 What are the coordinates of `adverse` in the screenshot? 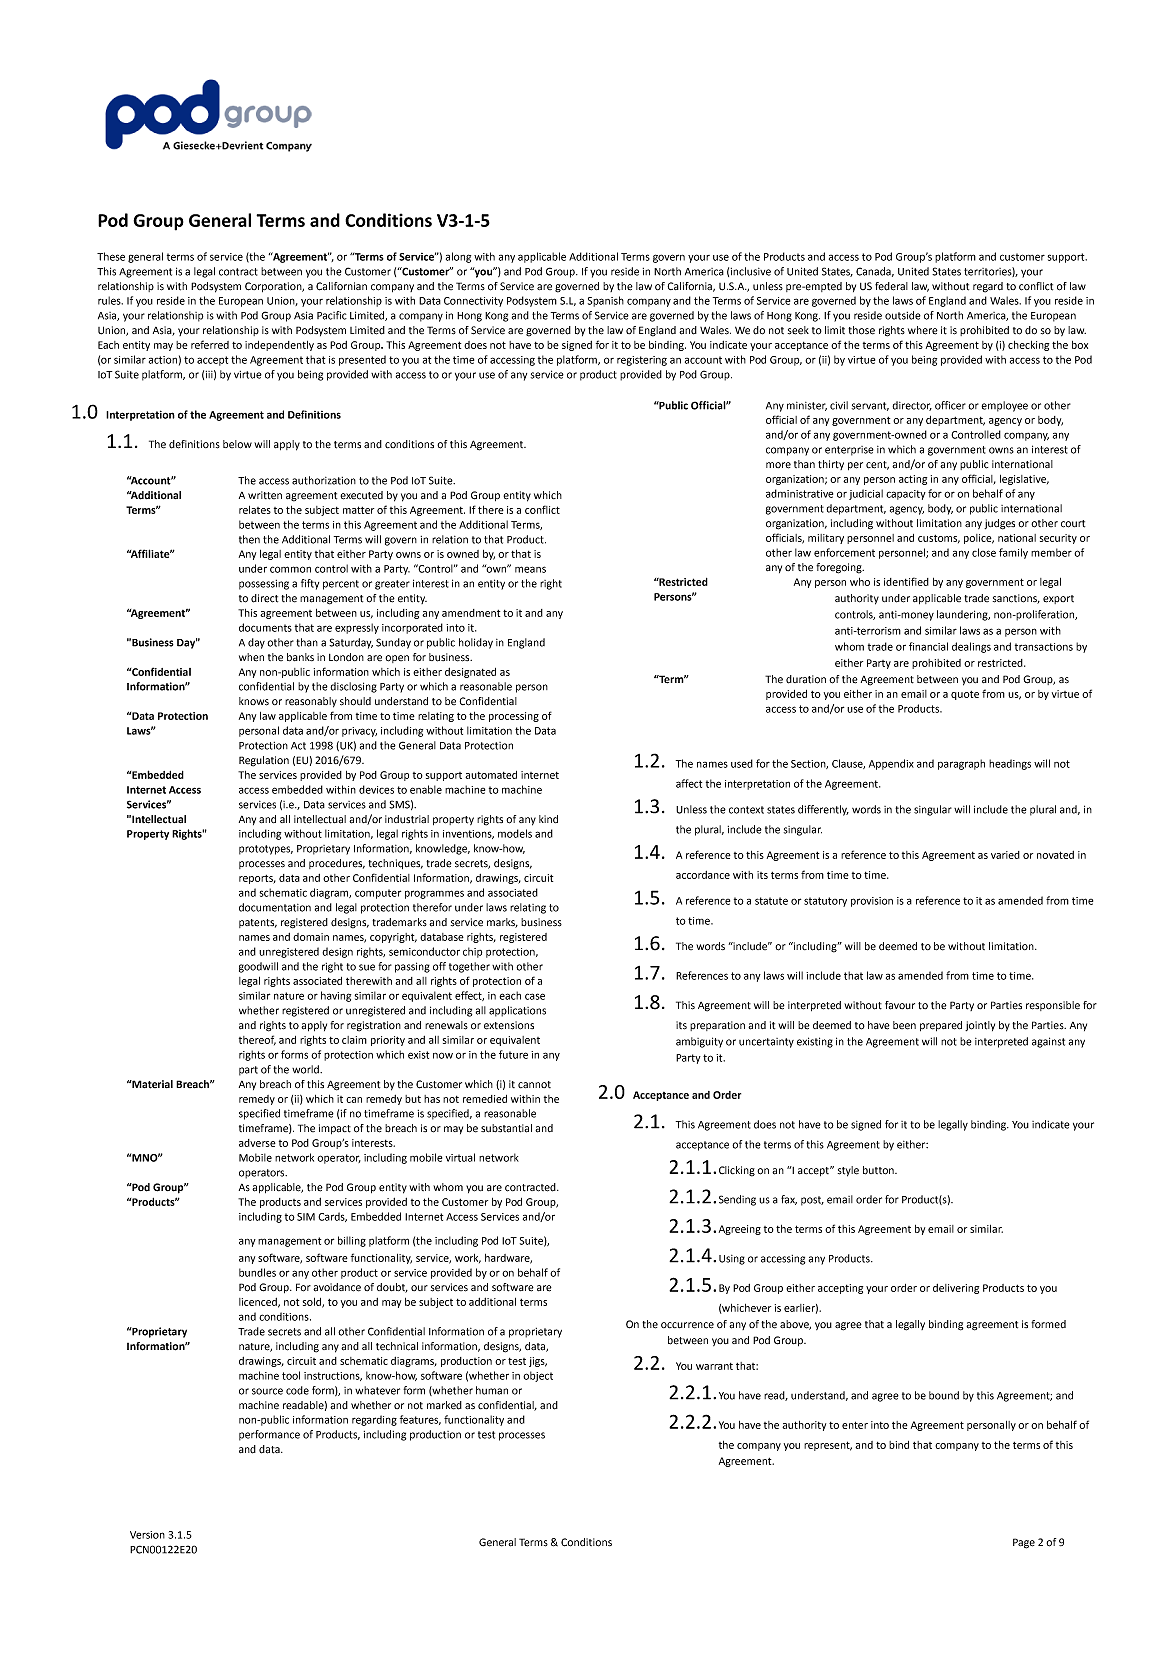 It's located at (257, 1143).
